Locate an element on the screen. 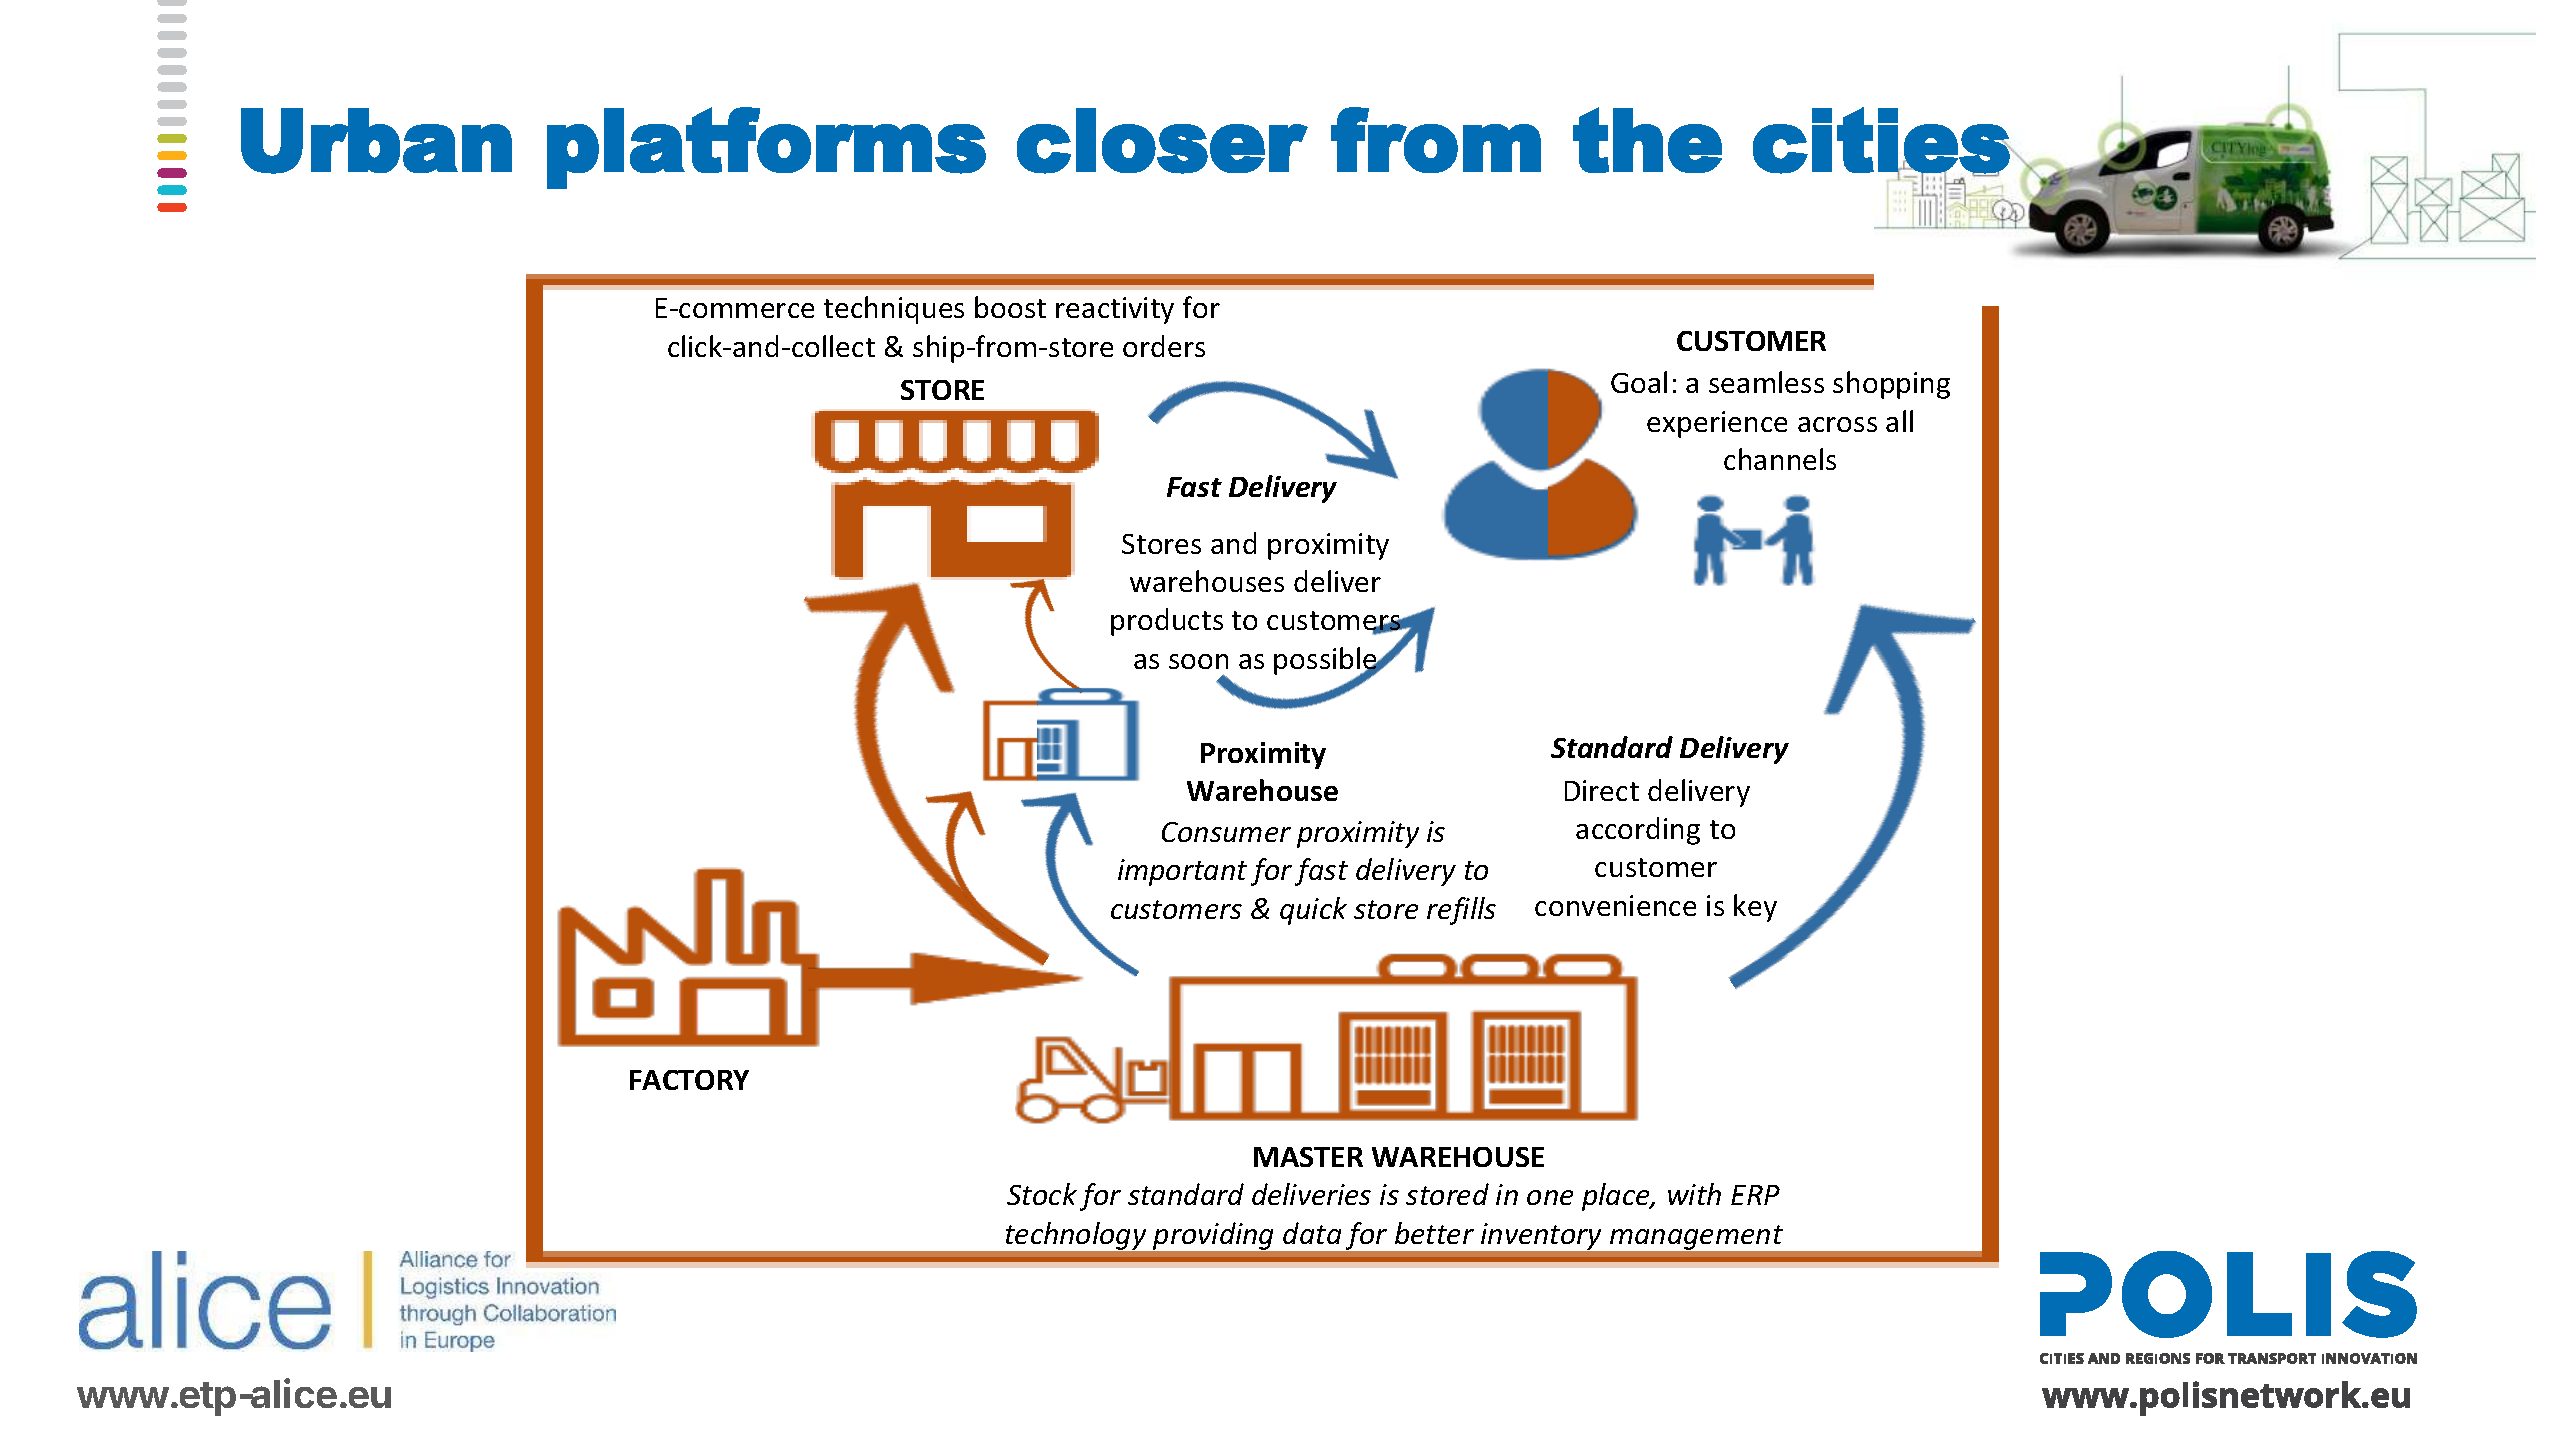  Urban is located at coordinates (376, 141).
